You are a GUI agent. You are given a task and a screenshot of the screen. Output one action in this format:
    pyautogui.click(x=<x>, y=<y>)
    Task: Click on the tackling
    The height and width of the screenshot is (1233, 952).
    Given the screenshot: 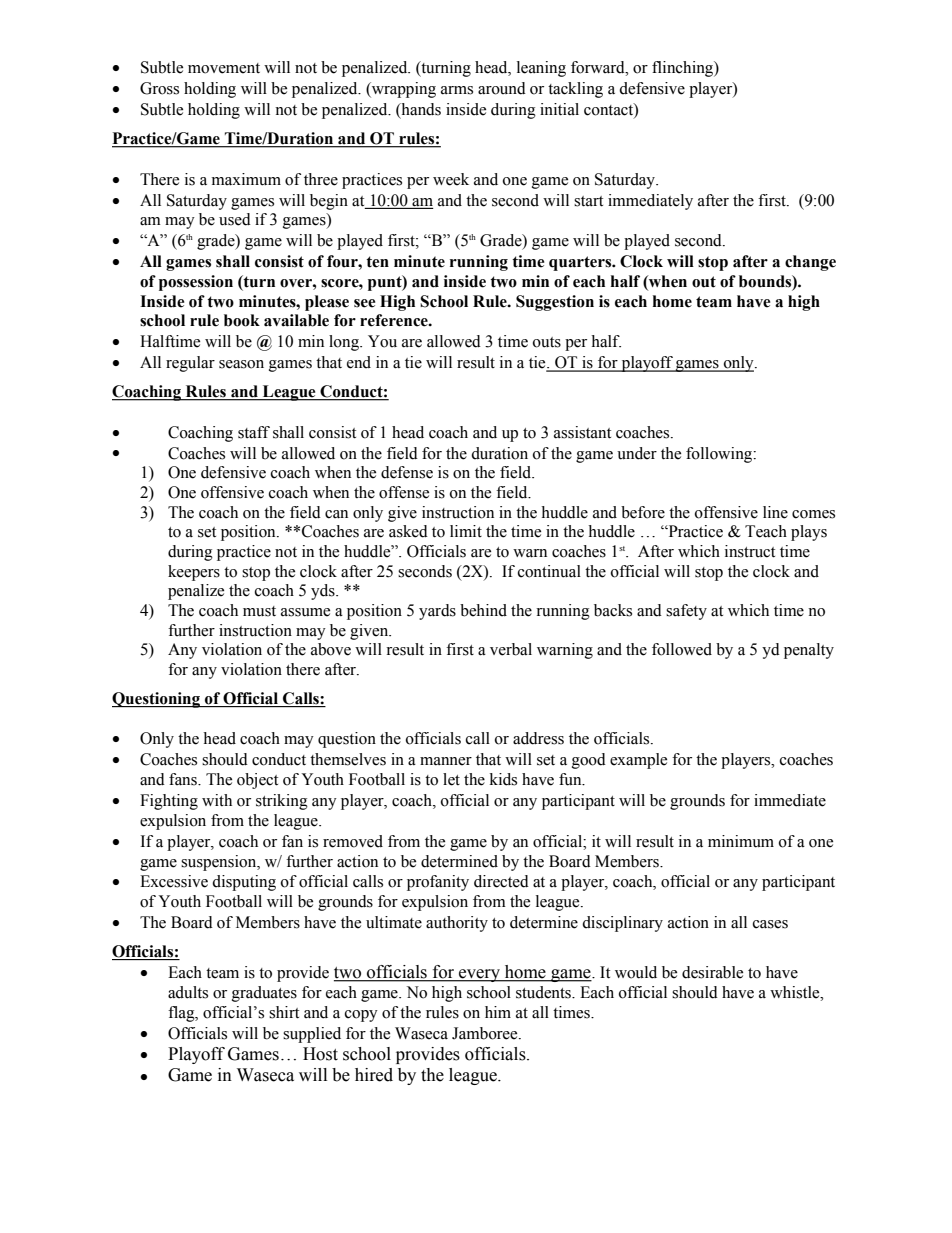 What is the action you would take?
    pyautogui.click(x=575, y=90)
